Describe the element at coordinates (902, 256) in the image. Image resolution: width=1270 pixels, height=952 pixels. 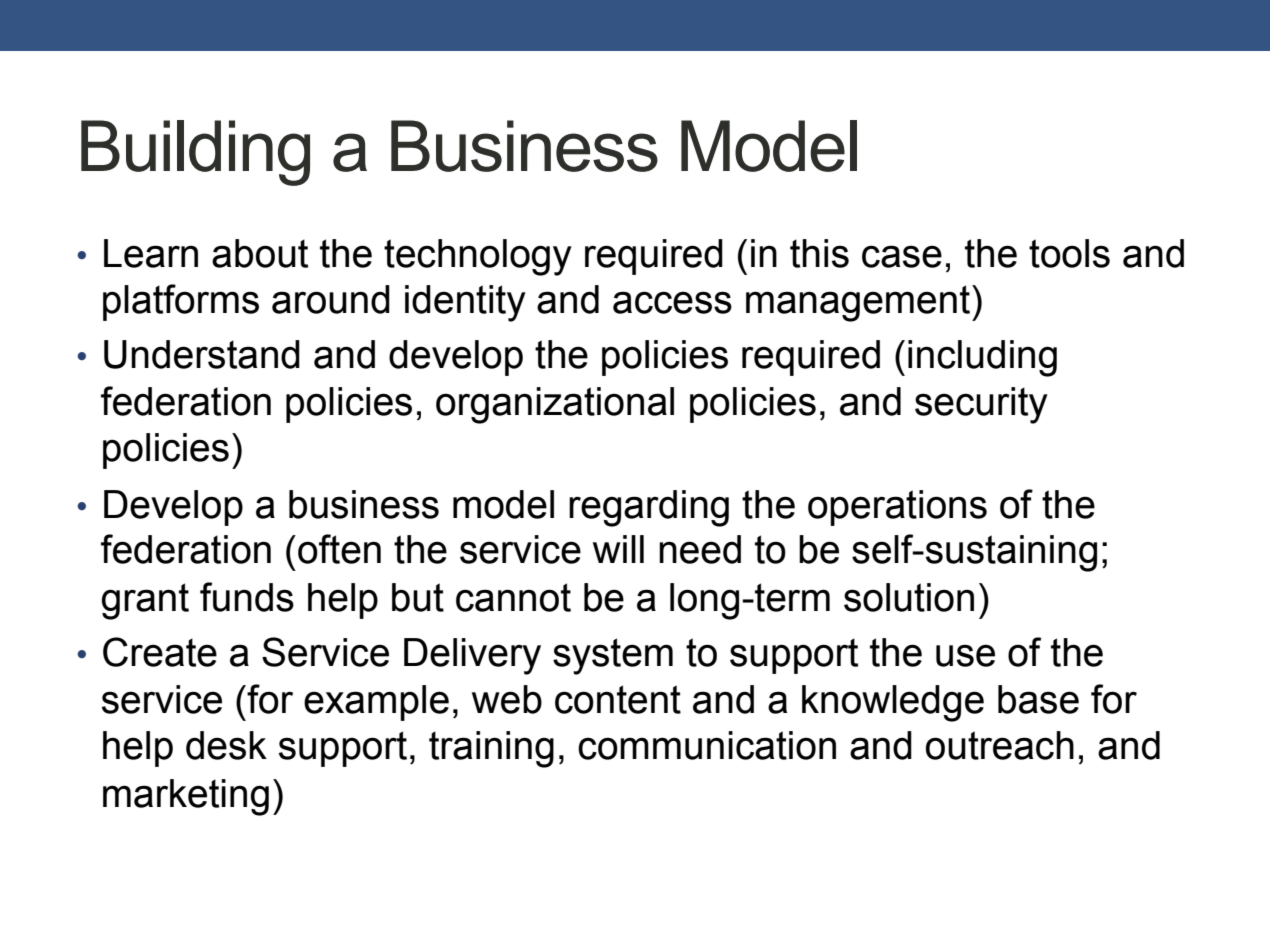
I see `case` at that location.
